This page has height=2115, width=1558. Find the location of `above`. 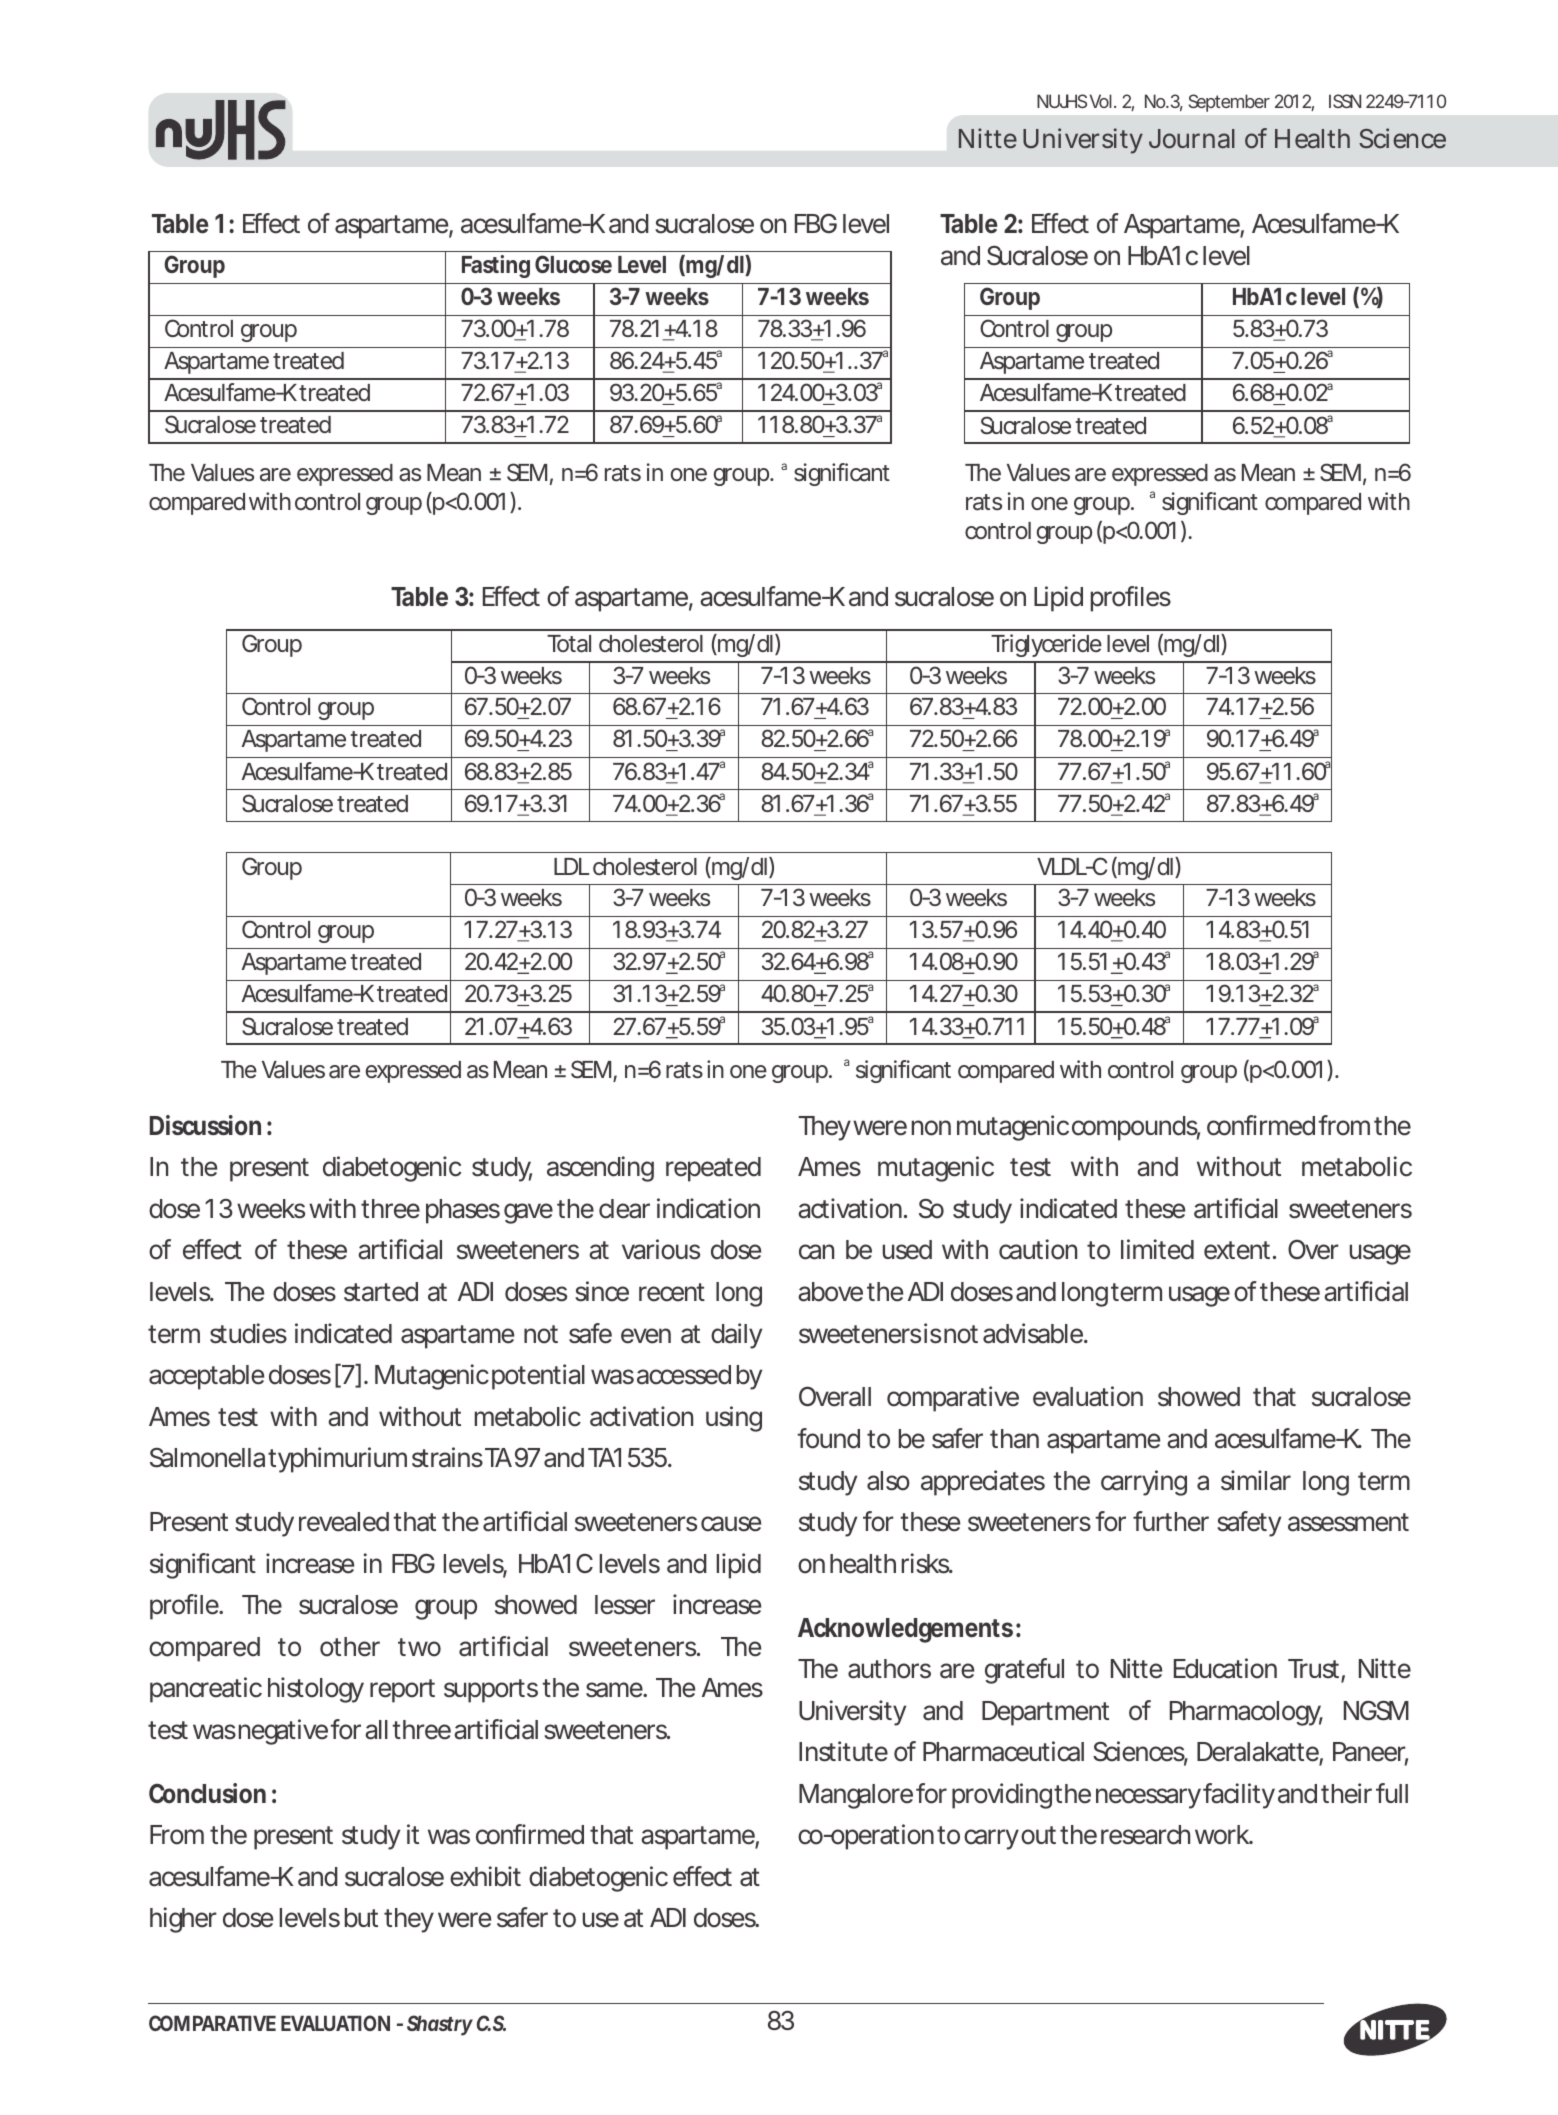

above is located at coordinates (830, 1292).
